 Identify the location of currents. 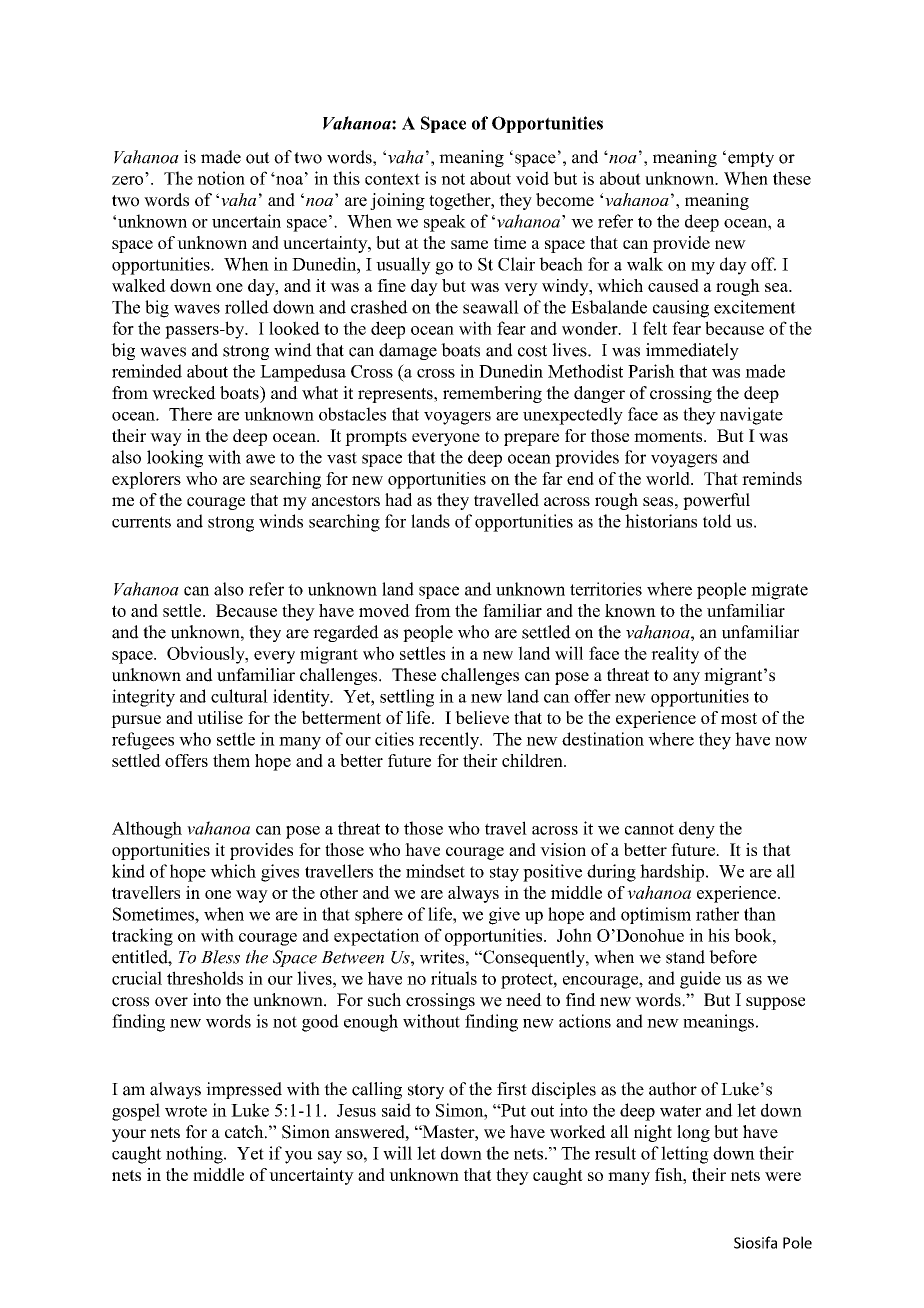
(141, 522).
